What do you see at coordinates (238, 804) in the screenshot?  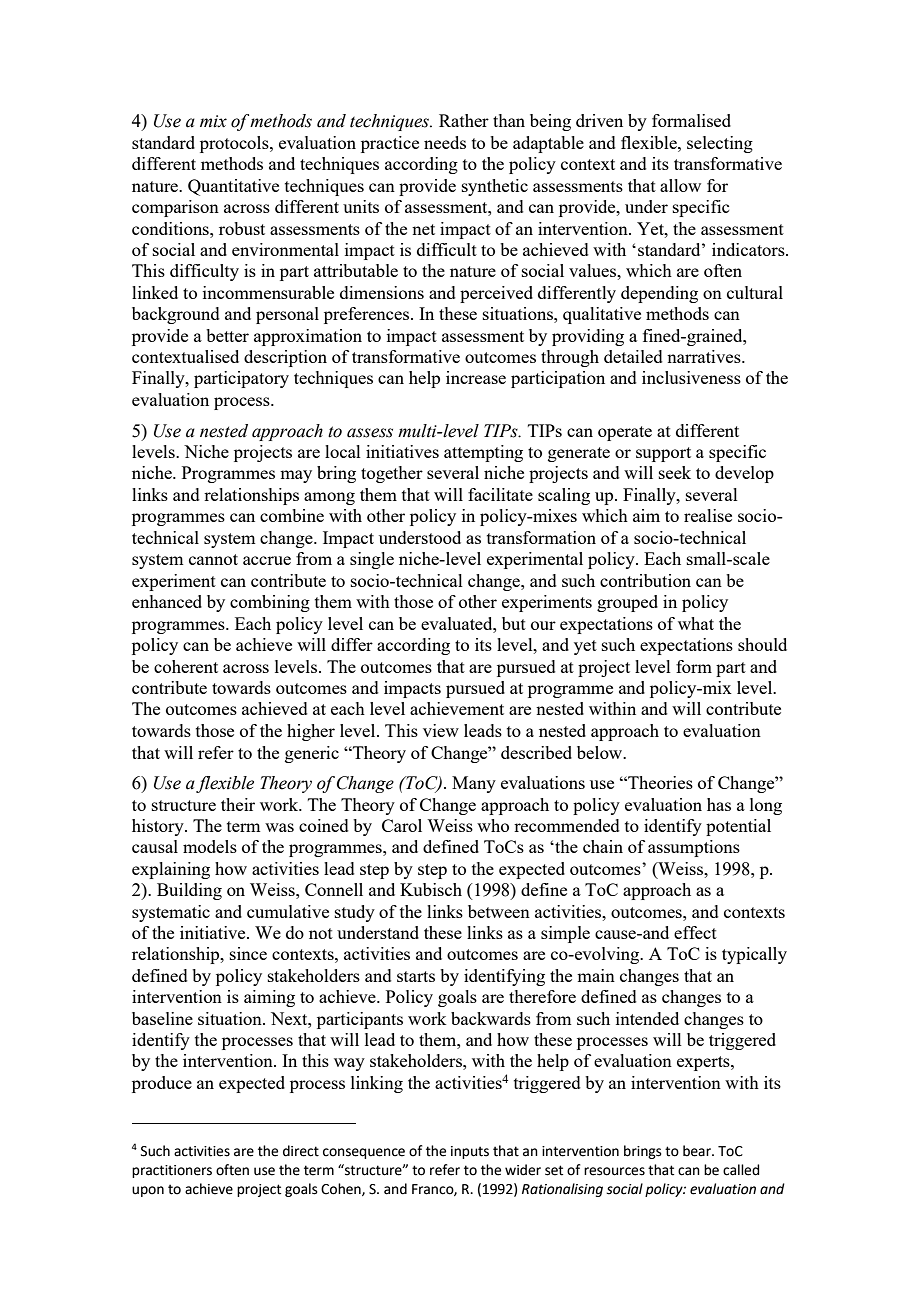 I see `their` at bounding box center [238, 804].
